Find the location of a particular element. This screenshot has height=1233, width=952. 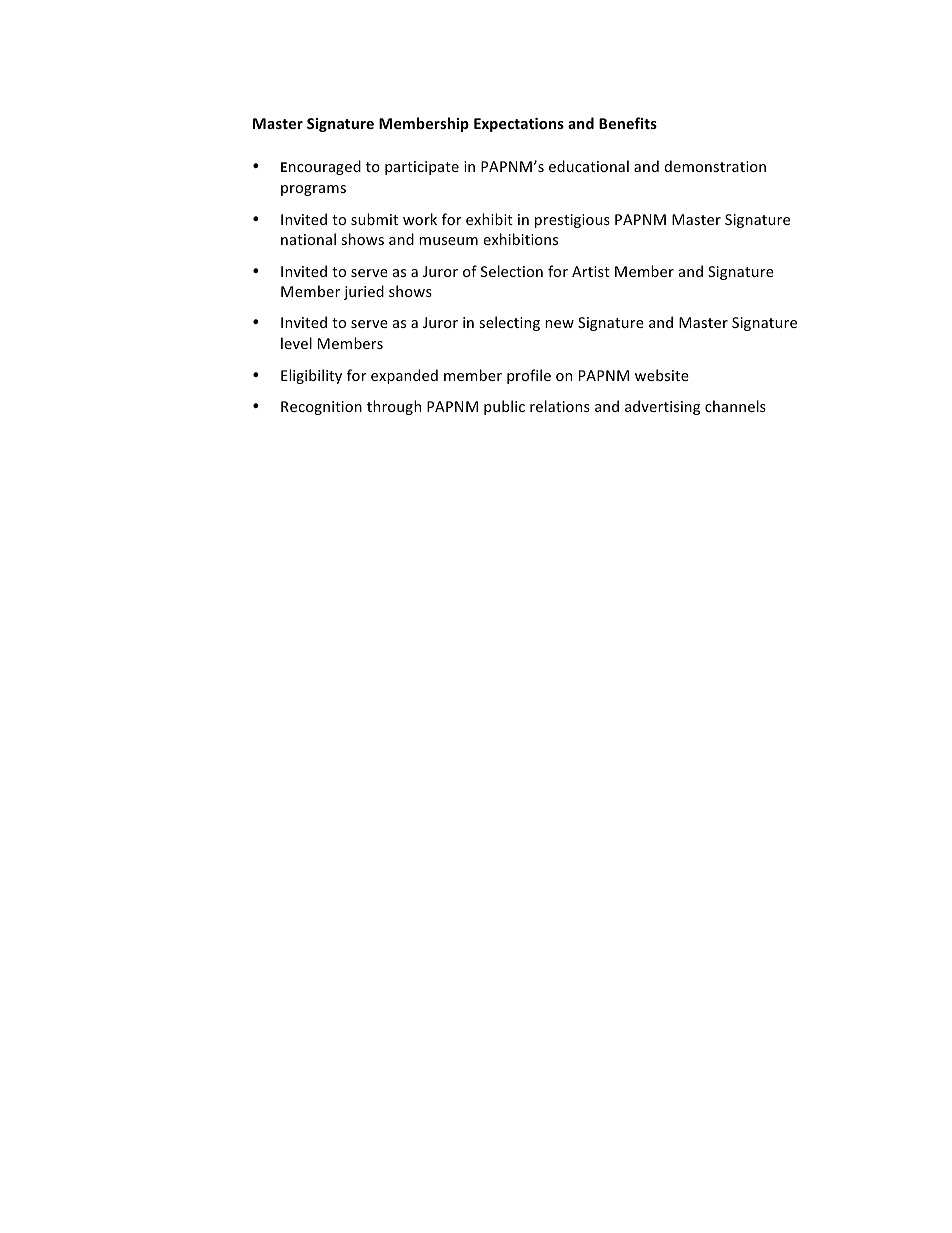

Expectations is located at coordinates (519, 125).
